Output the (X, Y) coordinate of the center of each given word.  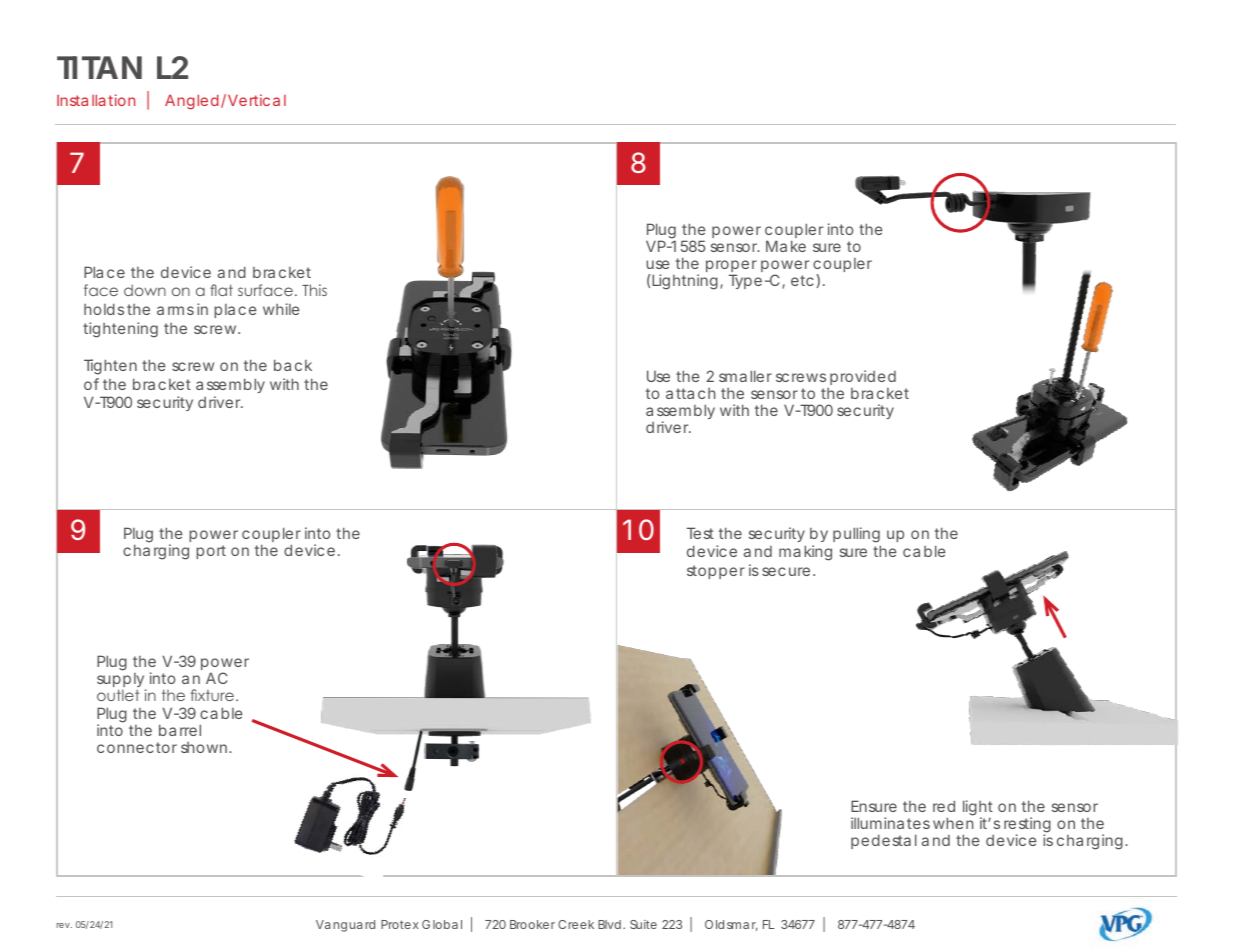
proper (731, 268)
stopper (716, 572)
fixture (214, 695)
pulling (856, 535)
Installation (96, 100)
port (211, 552)
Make (786, 246)
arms (175, 310)
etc (804, 280)
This (314, 290)
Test (700, 533)
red (944, 806)
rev (64, 925)
